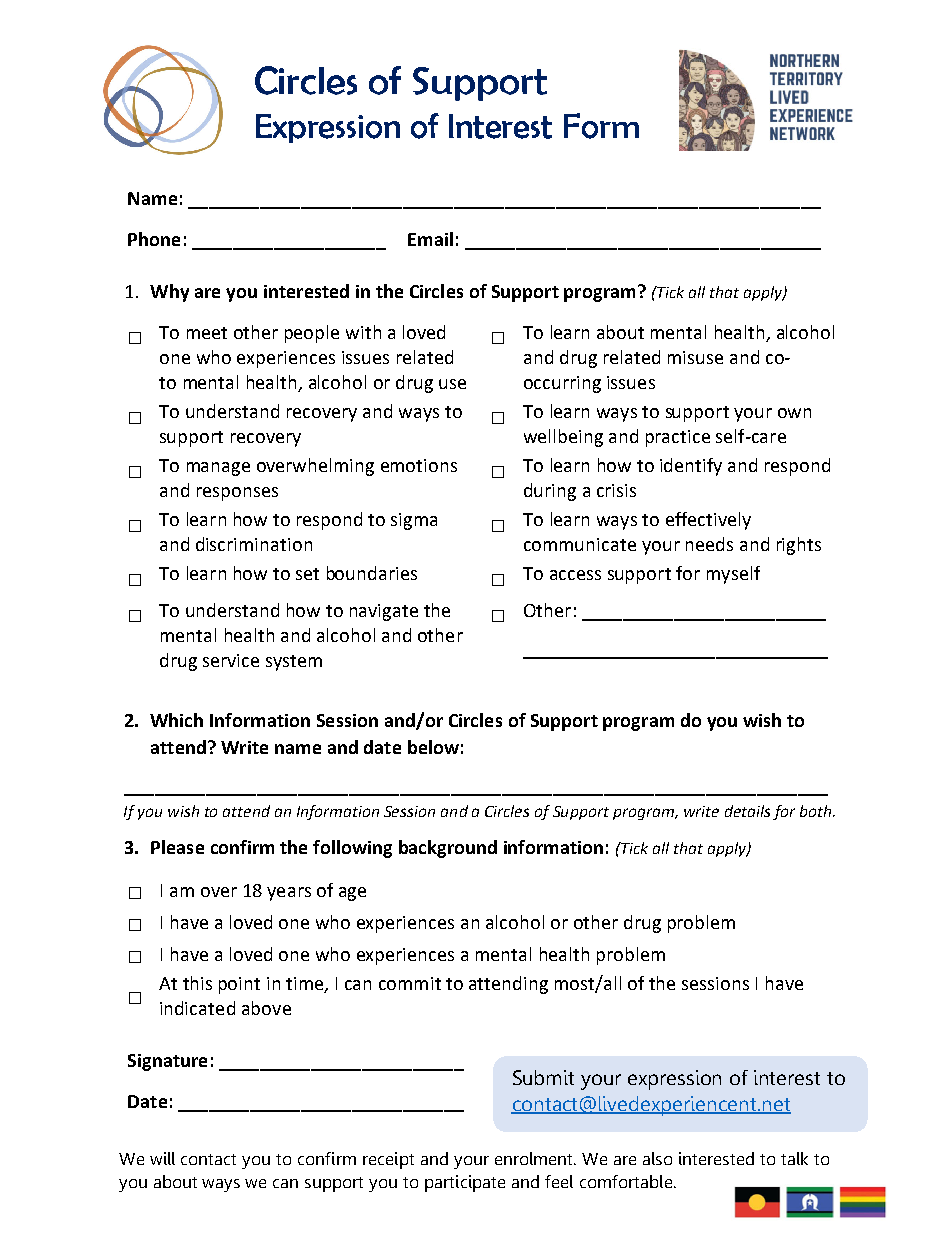  What do you see at coordinates (177, 847) in the screenshot?
I see `Please` at bounding box center [177, 847].
